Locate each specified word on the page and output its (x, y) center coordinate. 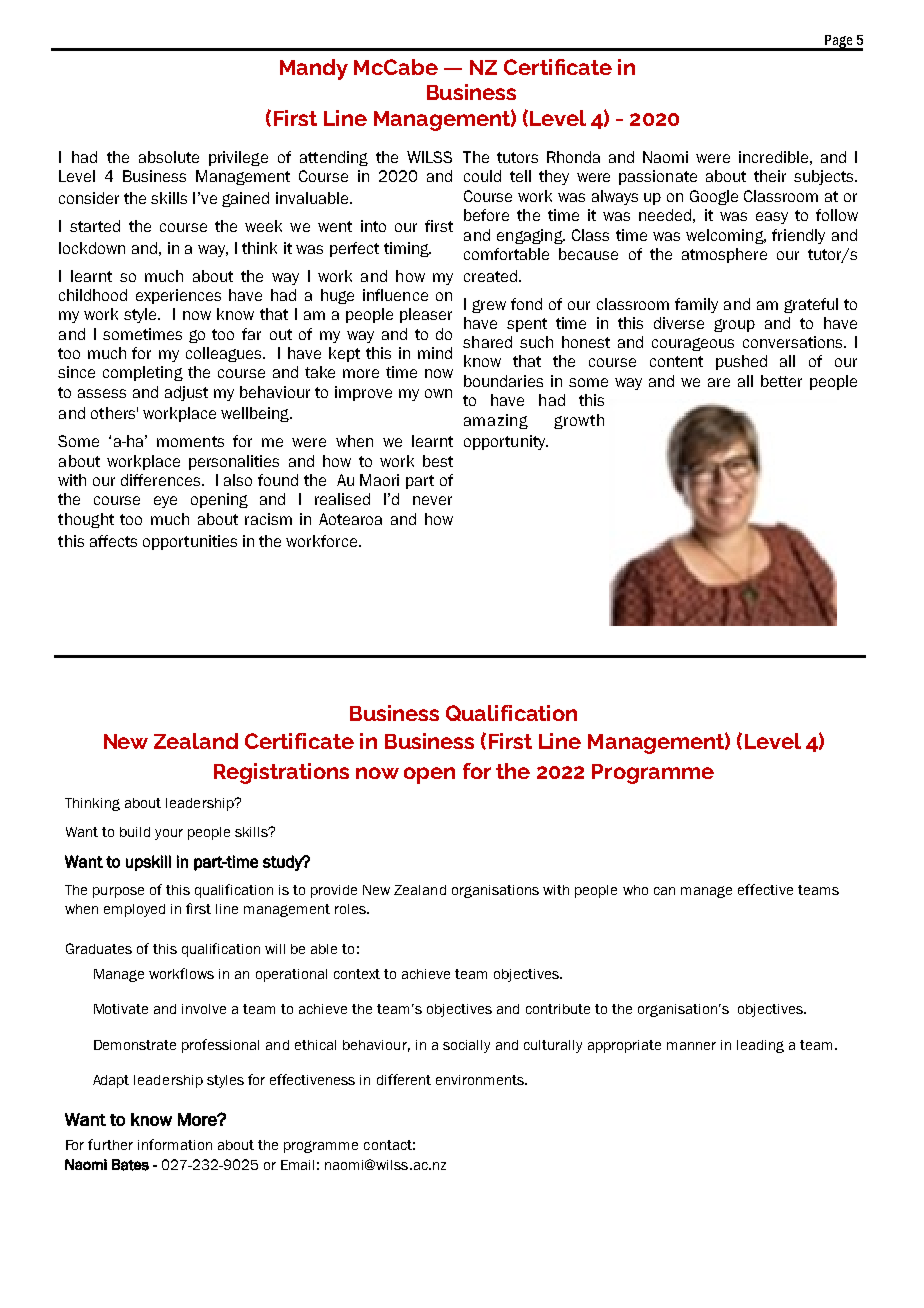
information (175, 1144)
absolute (169, 157)
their (770, 176)
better (781, 381)
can (664, 891)
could (482, 176)
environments (481, 1080)
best (438, 461)
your (169, 834)
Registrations (281, 773)
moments (190, 441)
